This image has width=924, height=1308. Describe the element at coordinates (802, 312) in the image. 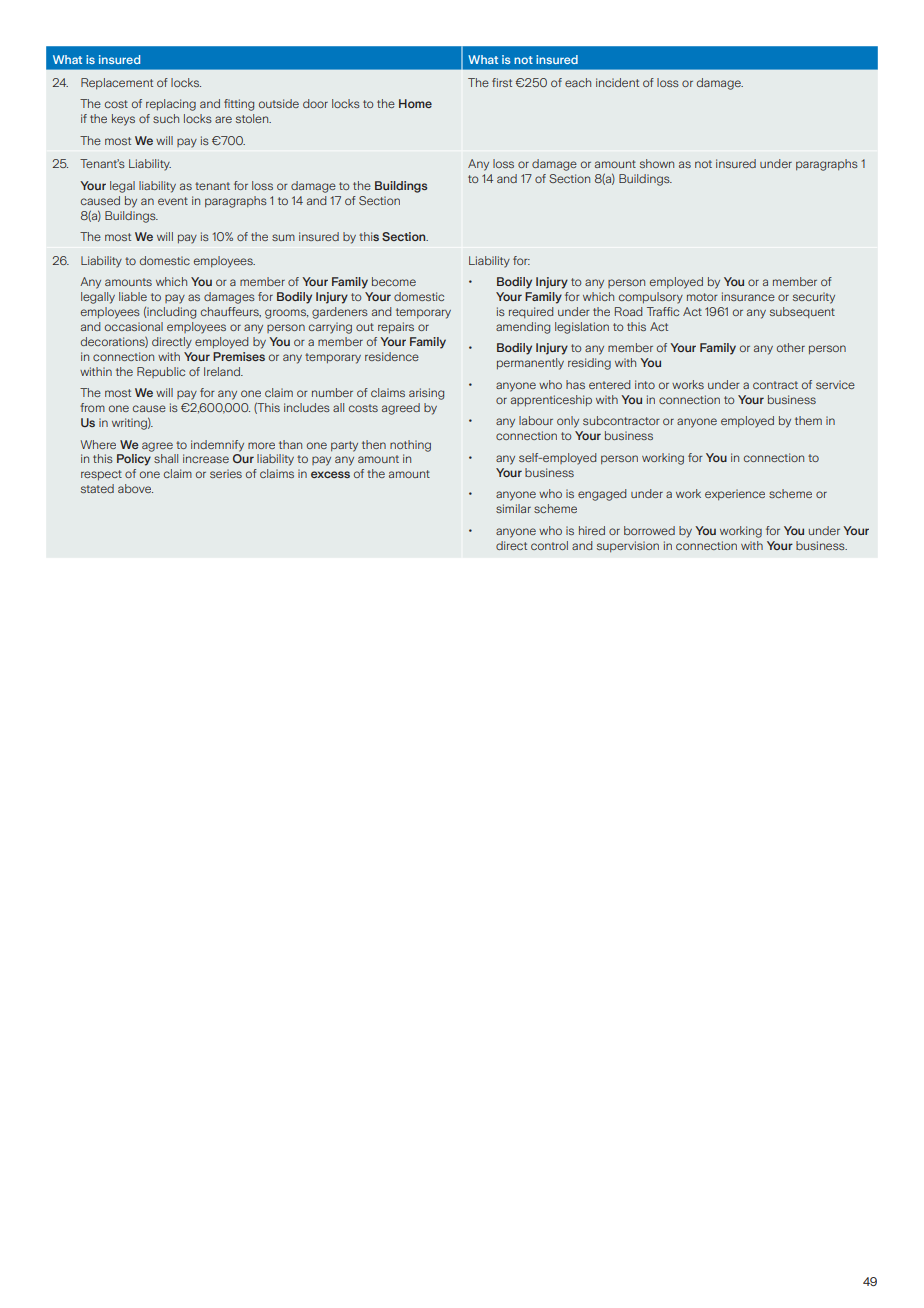

I see `subsequent` at that location.
